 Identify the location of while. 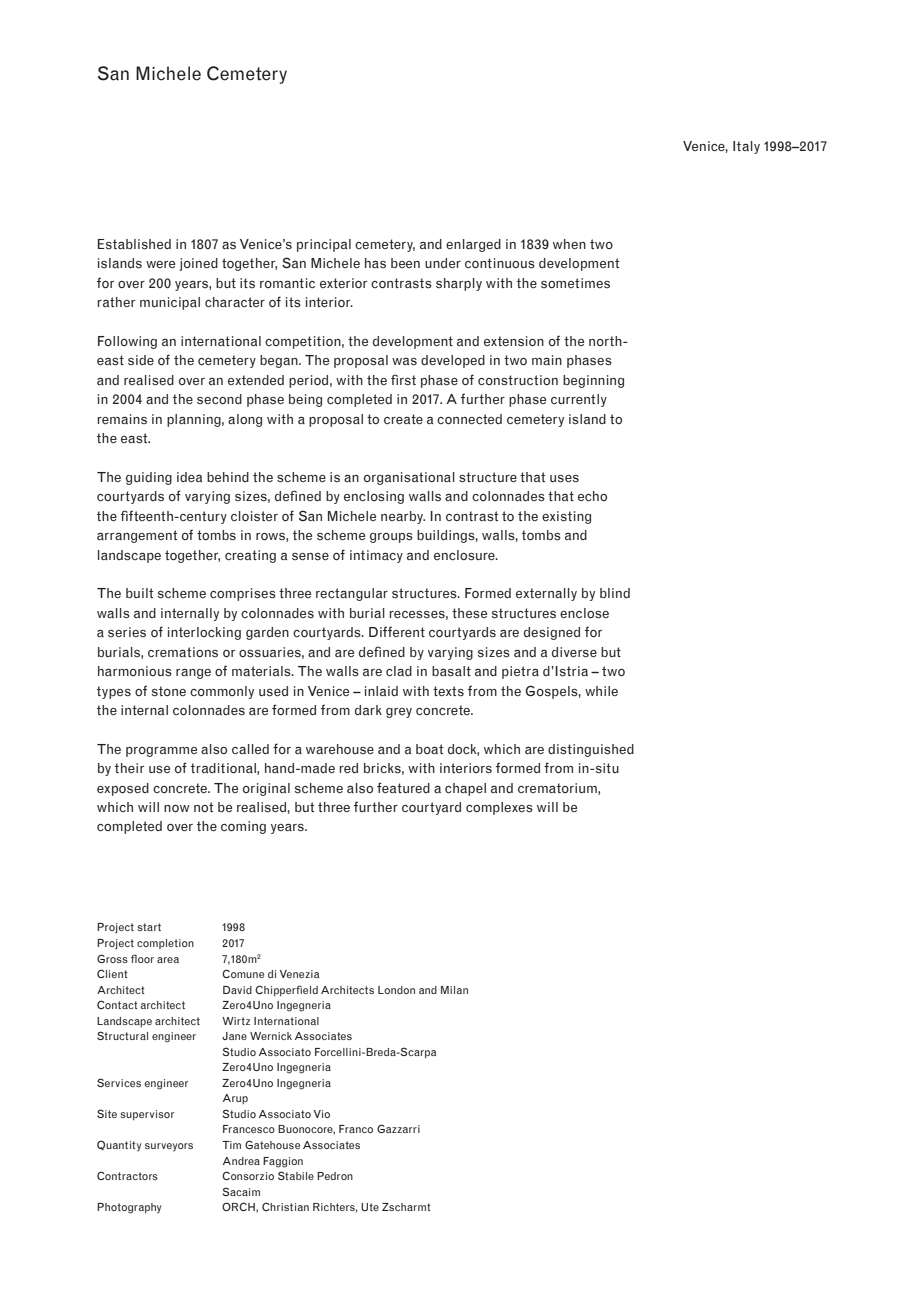
(601, 691).
